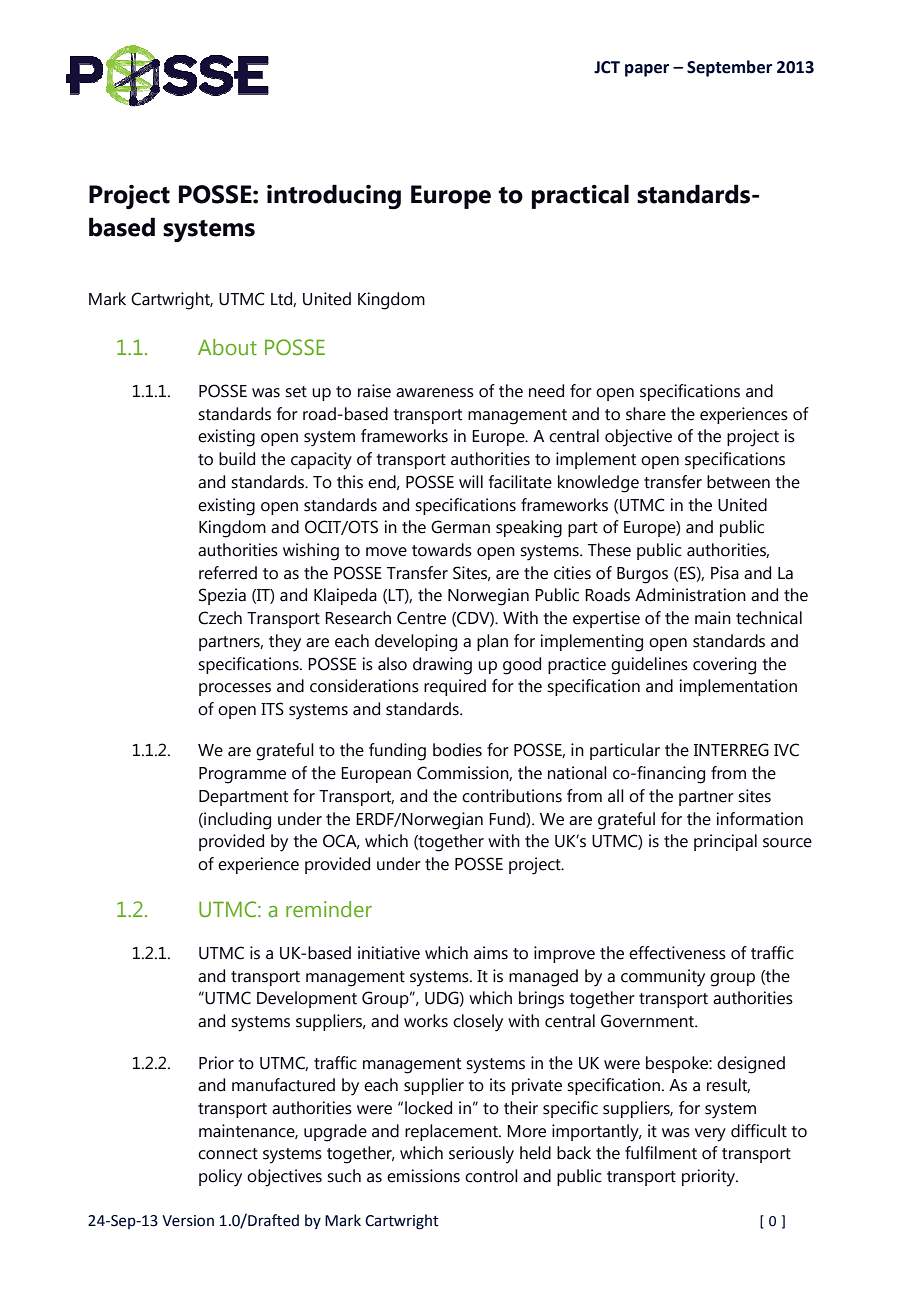 Image resolution: width=924 pixels, height=1308 pixels. What do you see at coordinates (220, 1178) in the document?
I see `policy` at bounding box center [220, 1178].
